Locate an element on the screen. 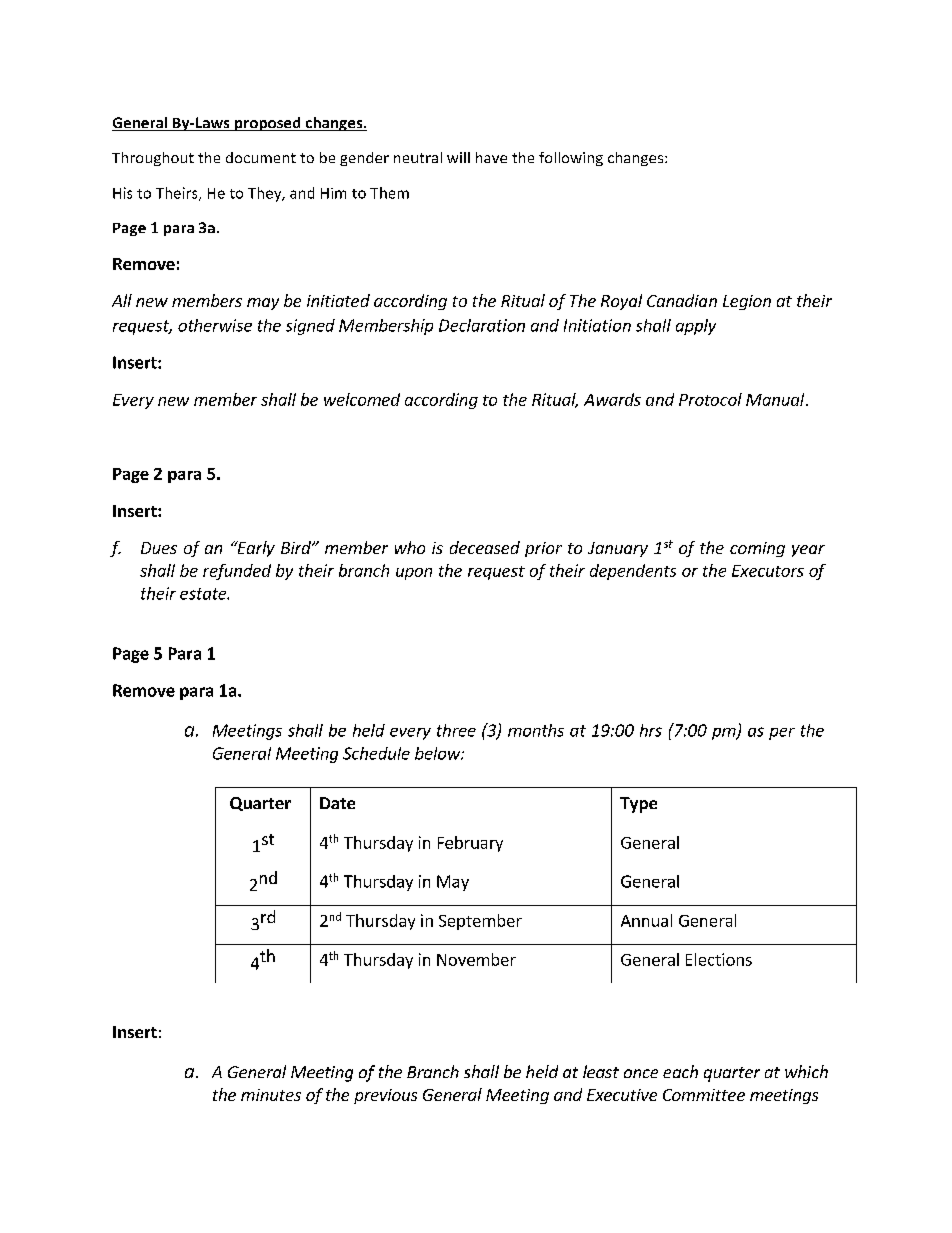 This screenshot has width=952, height=1233. Declaration is located at coordinates (482, 325).
